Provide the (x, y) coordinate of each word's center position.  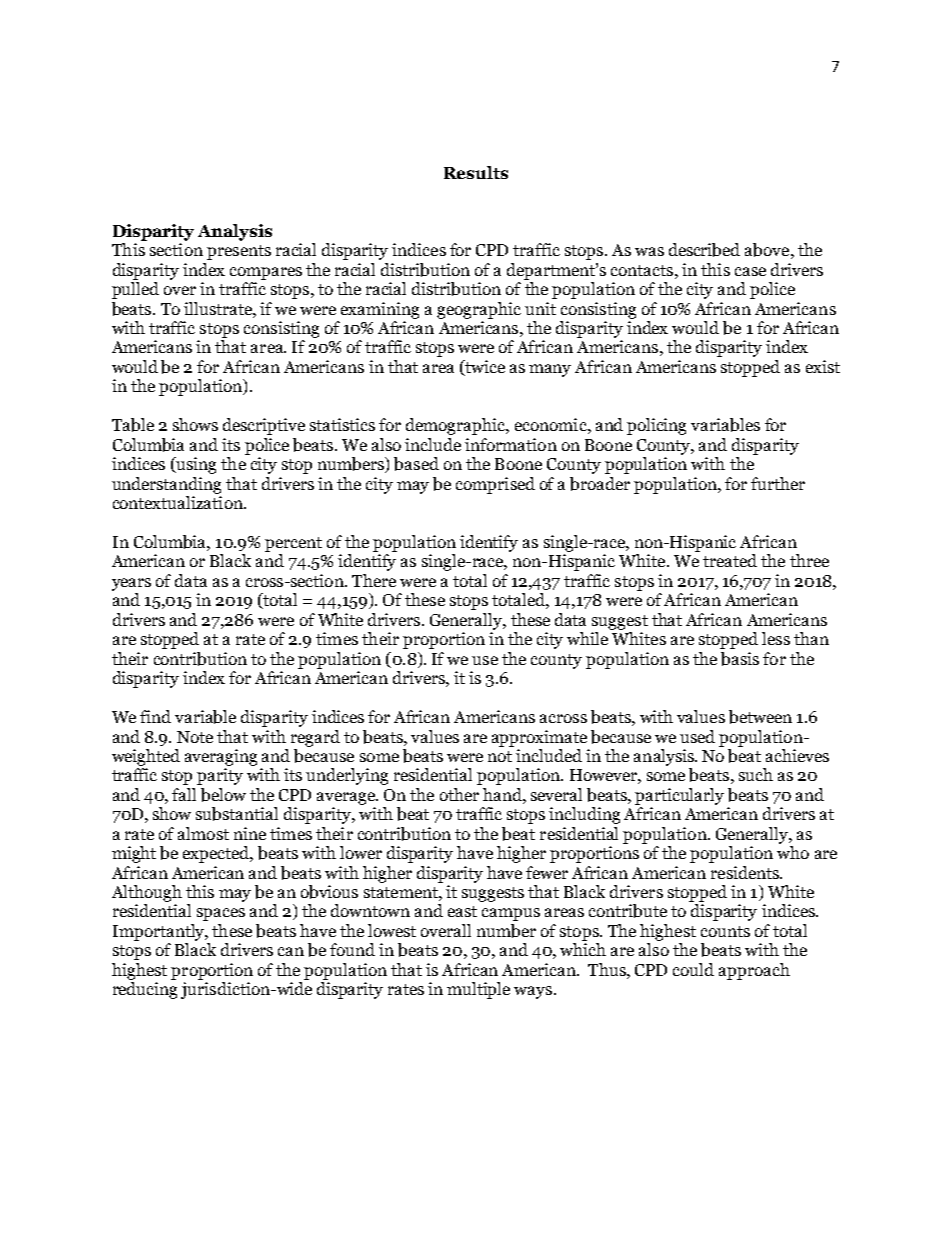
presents (239, 252)
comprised (495, 485)
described (704, 250)
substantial (237, 814)
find (155, 716)
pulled (135, 290)
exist (823, 366)
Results (476, 172)
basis (740, 659)
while (587, 638)
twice (484, 367)
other (459, 794)
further (778, 483)
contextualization (179, 502)
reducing (145, 990)
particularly (679, 796)
